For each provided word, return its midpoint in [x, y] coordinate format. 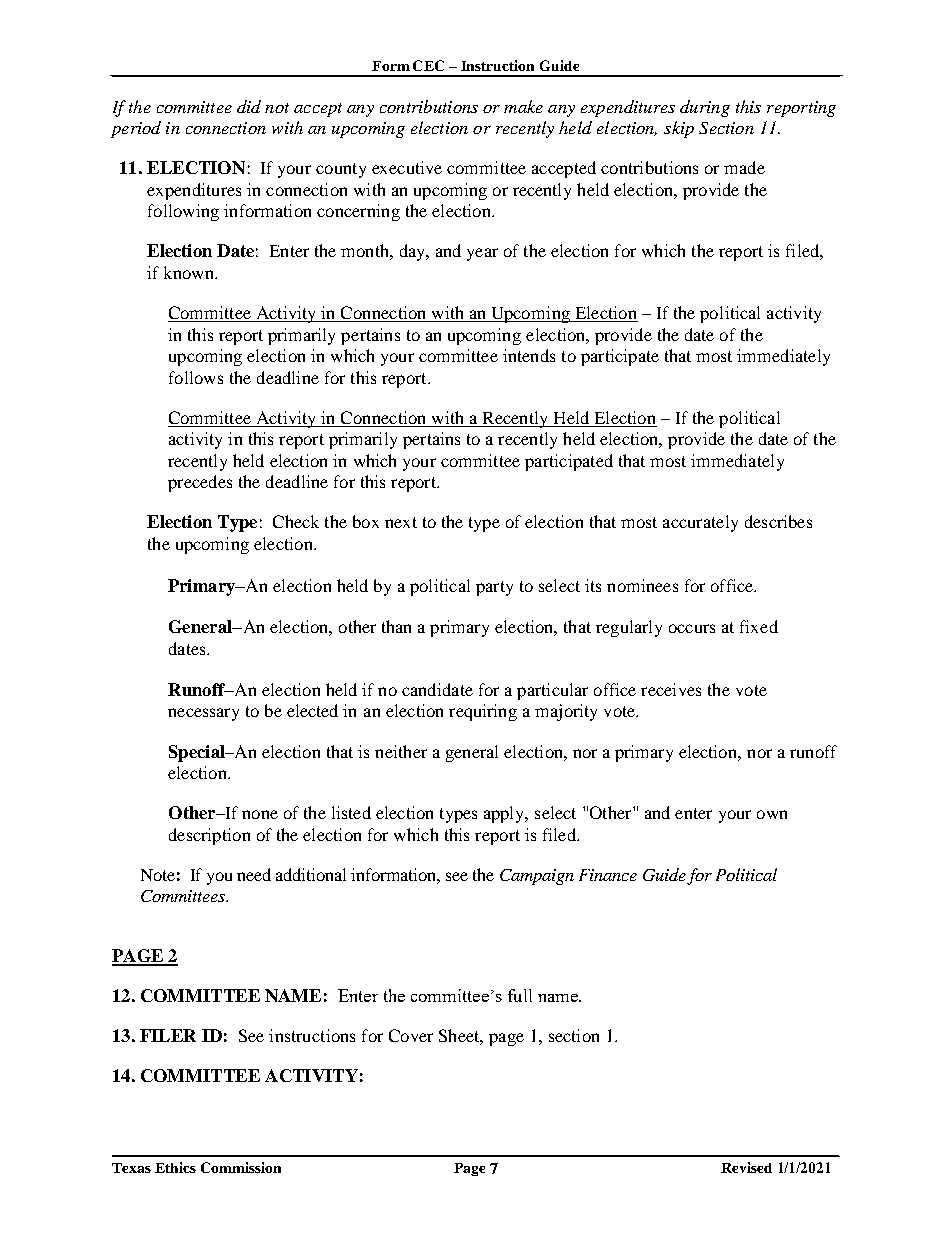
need [254, 874]
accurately [700, 523]
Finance [608, 875]
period [136, 129]
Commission [241, 1167]
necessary [203, 714]
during [705, 108]
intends [529, 355]
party [494, 588]
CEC [428, 65]
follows [196, 377]
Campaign [537, 877]
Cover [411, 1035]
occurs [692, 628]
